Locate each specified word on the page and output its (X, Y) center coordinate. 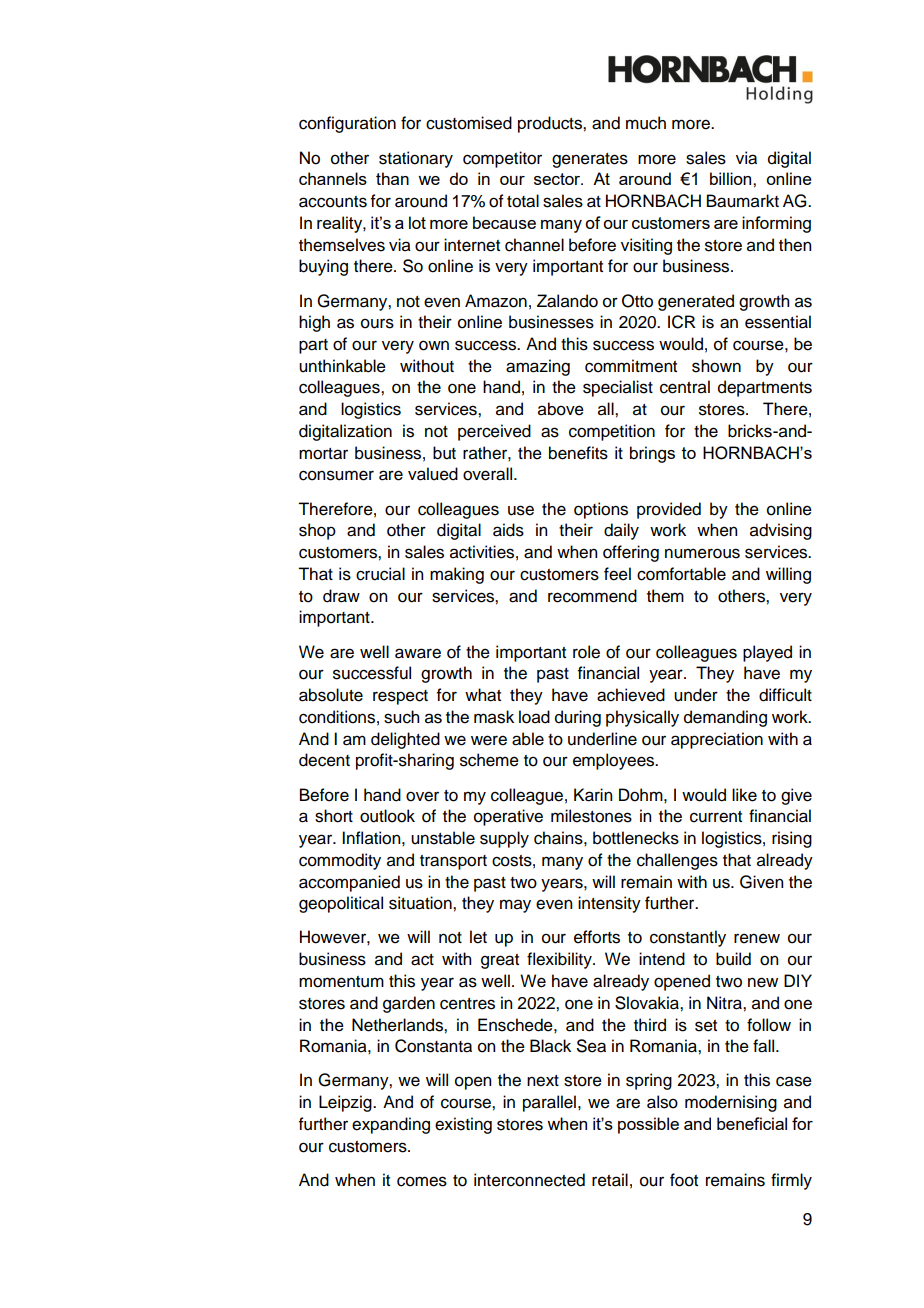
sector (558, 179)
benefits (578, 453)
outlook (387, 816)
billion (732, 178)
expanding (391, 1125)
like (744, 795)
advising (781, 531)
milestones (591, 816)
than (392, 178)
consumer (336, 475)
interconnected (529, 1180)
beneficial (752, 1123)
